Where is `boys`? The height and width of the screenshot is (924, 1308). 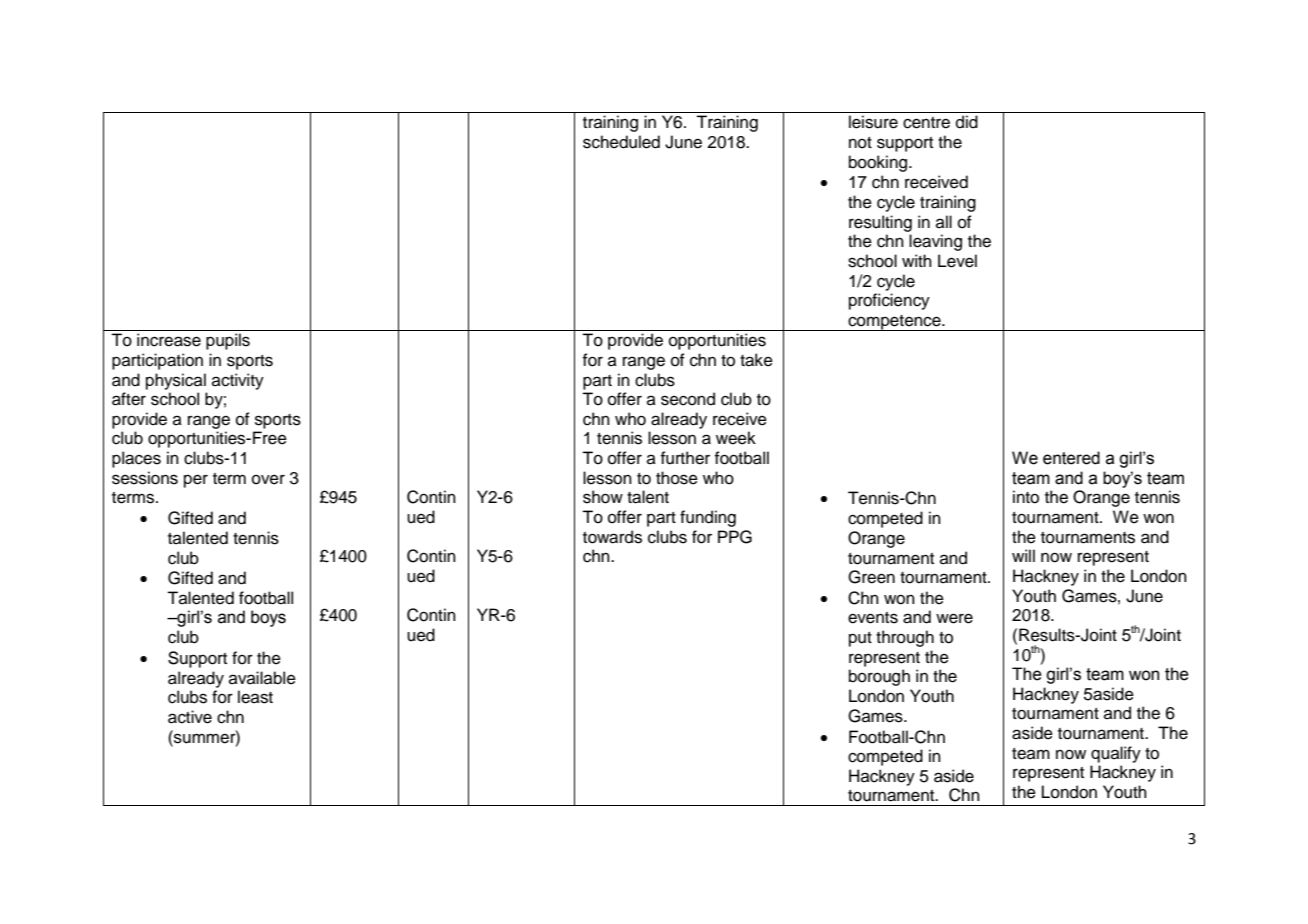 boys is located at coordinates (268, 618).
